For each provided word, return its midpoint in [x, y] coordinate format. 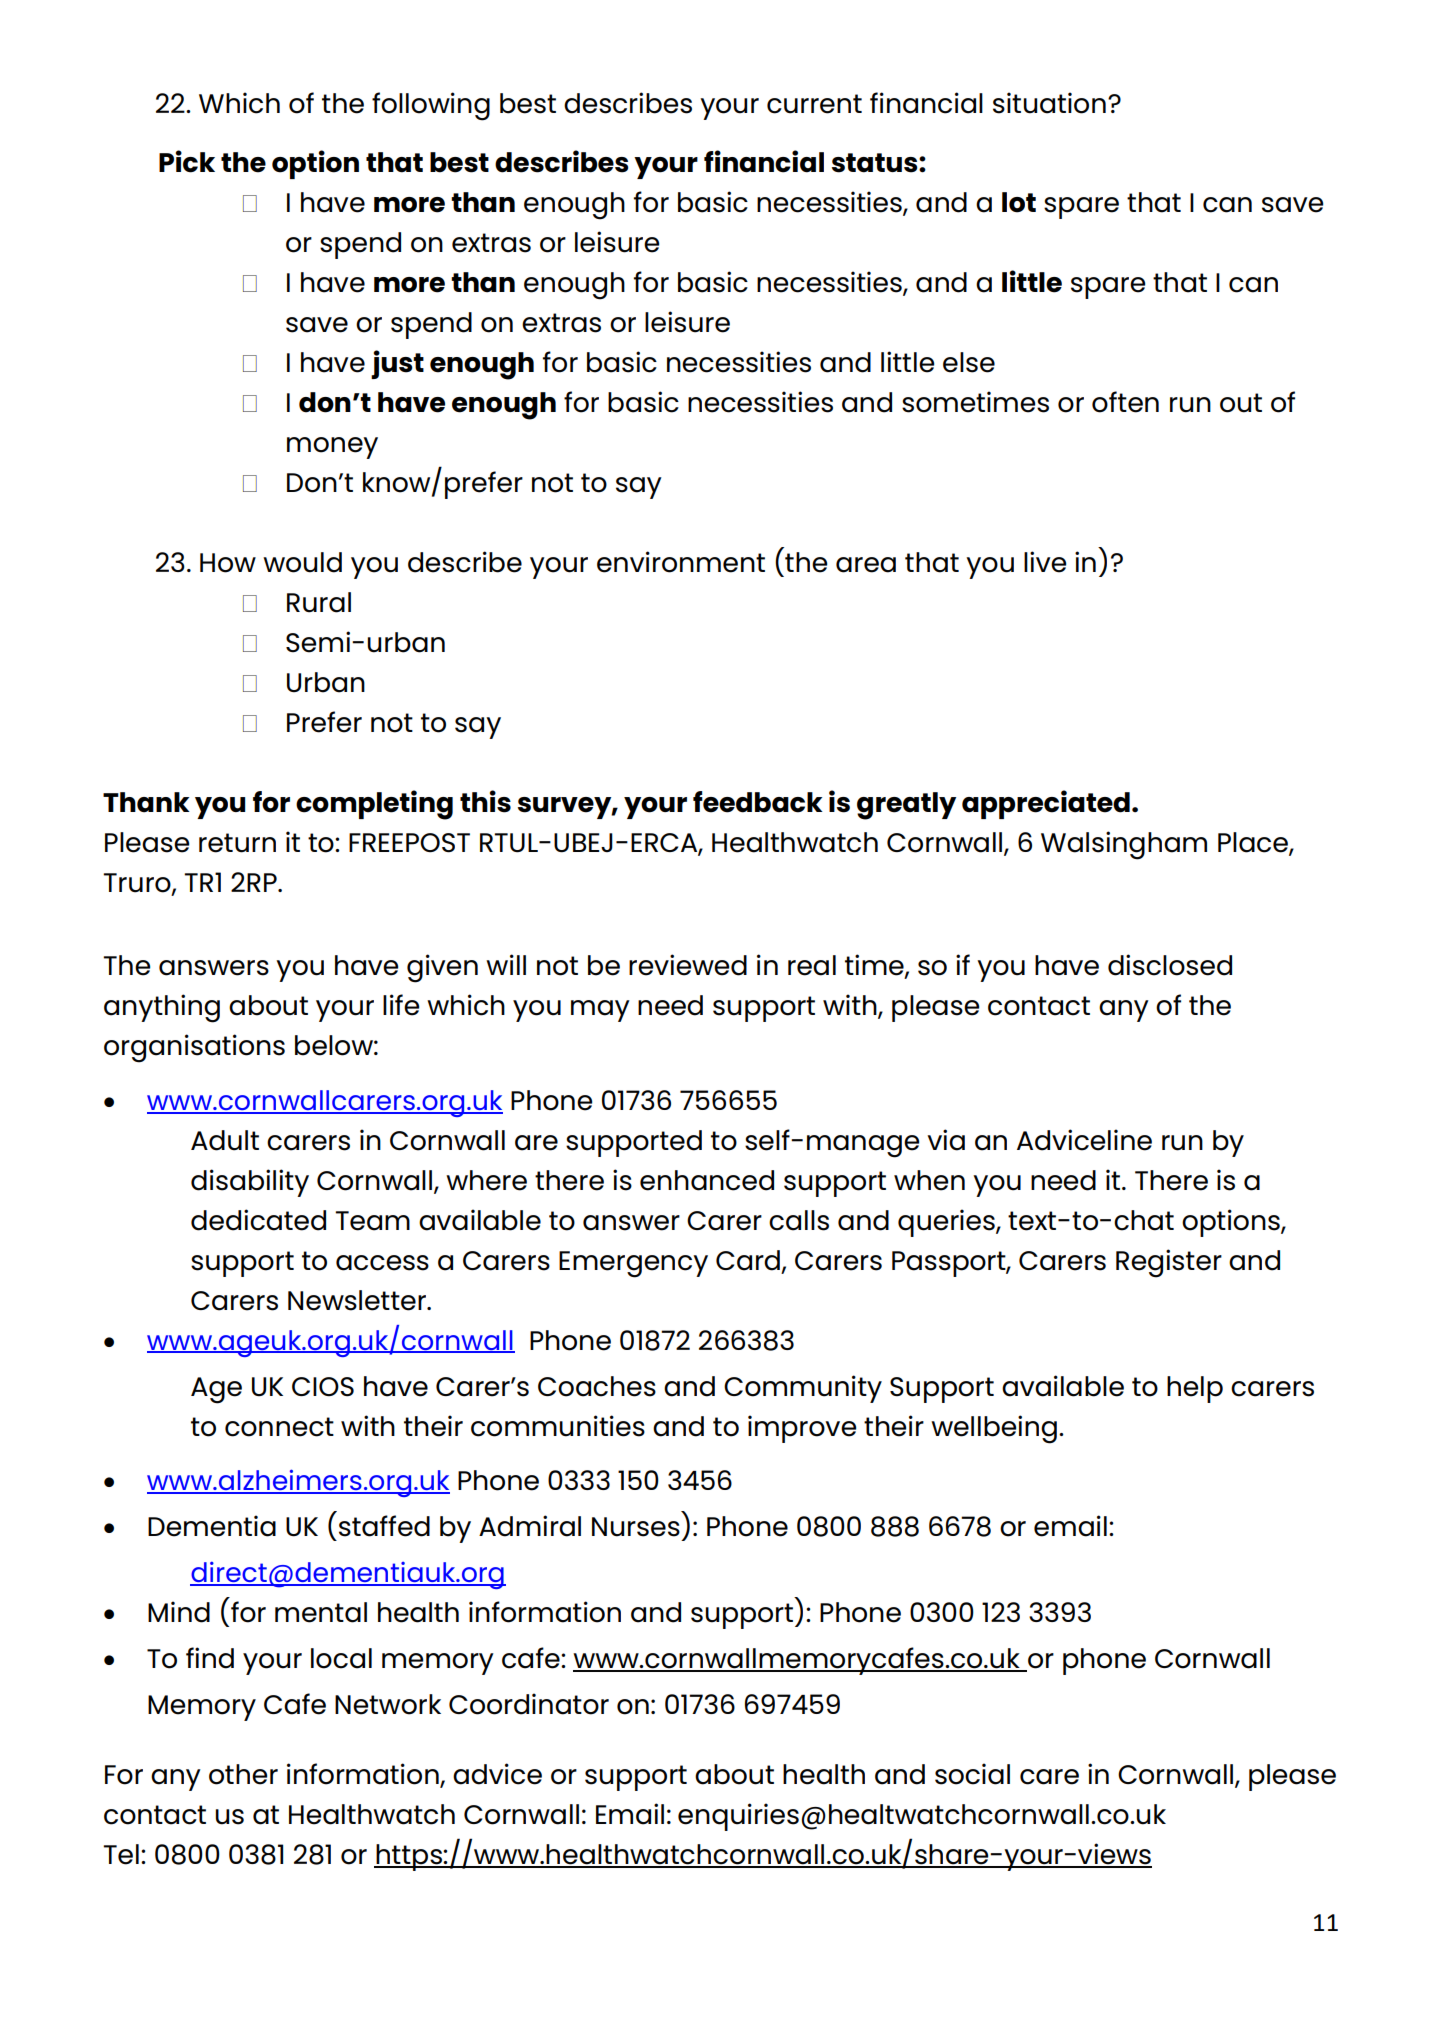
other [243, 1774]
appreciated [1046, 804]
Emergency [633, 1264]
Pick [187, 161]
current [814, 104]
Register [1169, 1263]
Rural [319, 602]
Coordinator [529, 1704]
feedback [758, 802]
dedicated [258, 1220]
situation [1049, 103]
